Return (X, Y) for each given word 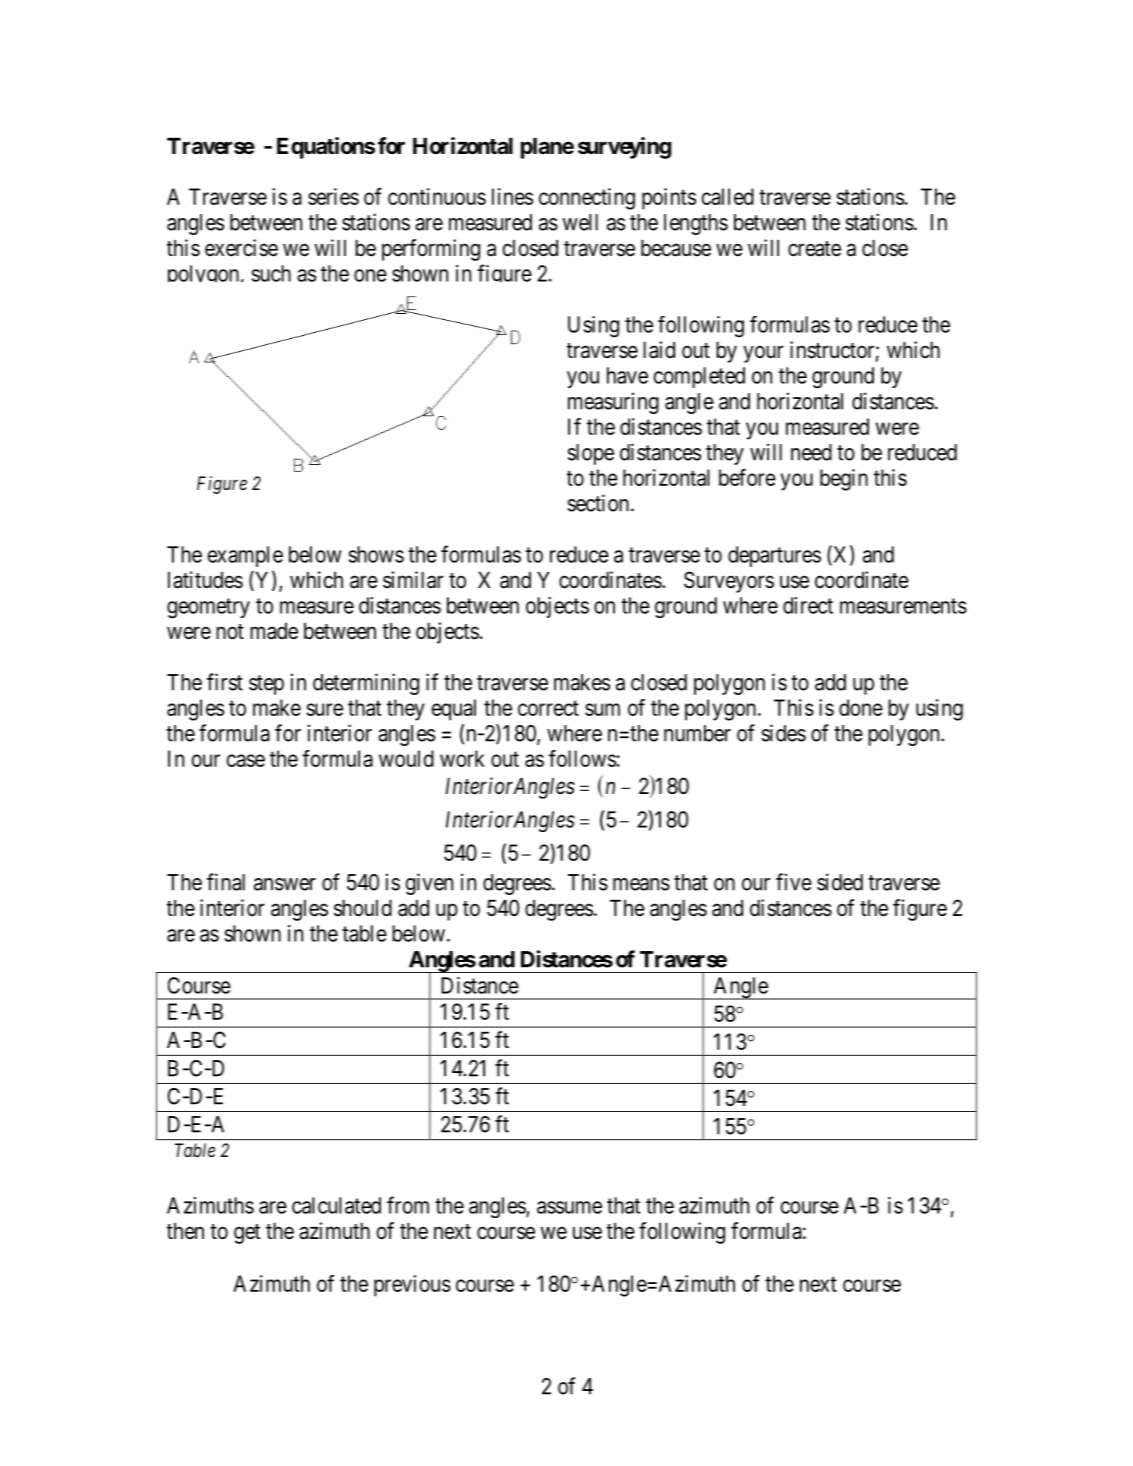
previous (412, 1286)
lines (512, 196)
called (727, 196)
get (247, 1234)
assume (569, 1207)
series (333, 196)
